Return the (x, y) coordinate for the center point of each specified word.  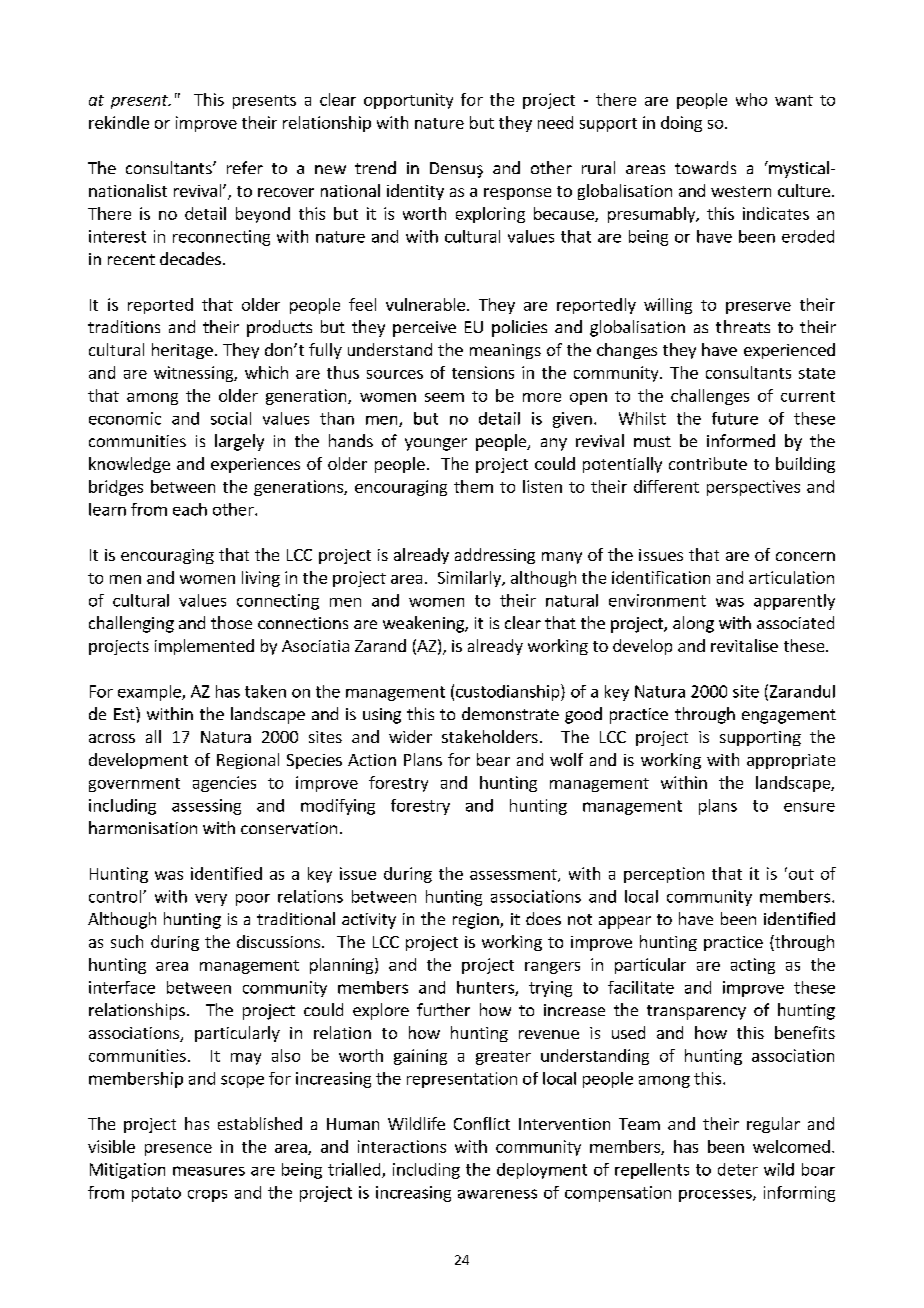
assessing (206, 807)
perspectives (753, 488)
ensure (809, 807)
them (473, 486)
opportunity (408, 101)
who (751, 99)
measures (209, 1171)
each (190, 509)
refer (245, 167)
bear (493, 759)
